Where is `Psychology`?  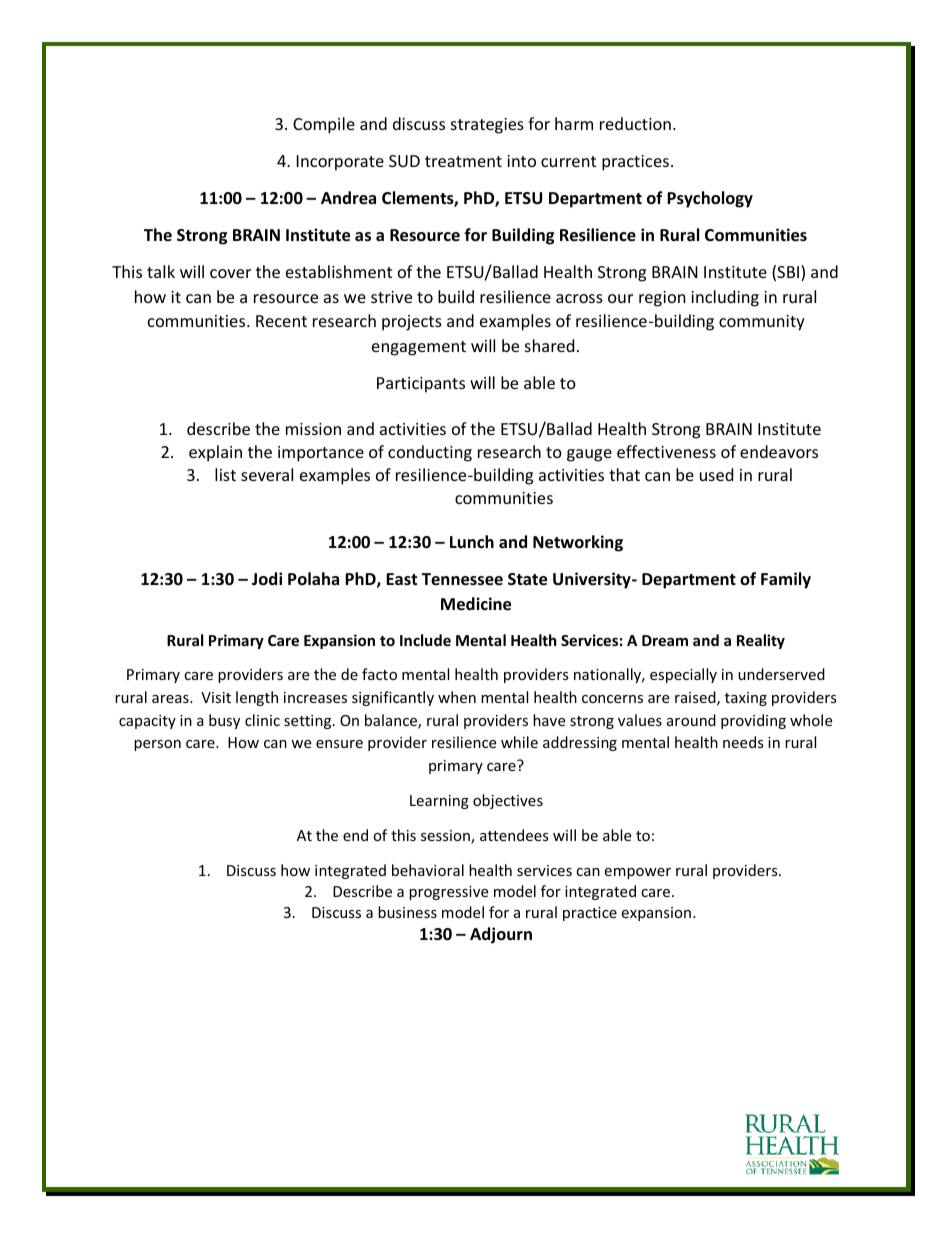
Psychology is located at coordinates (710, 199).
